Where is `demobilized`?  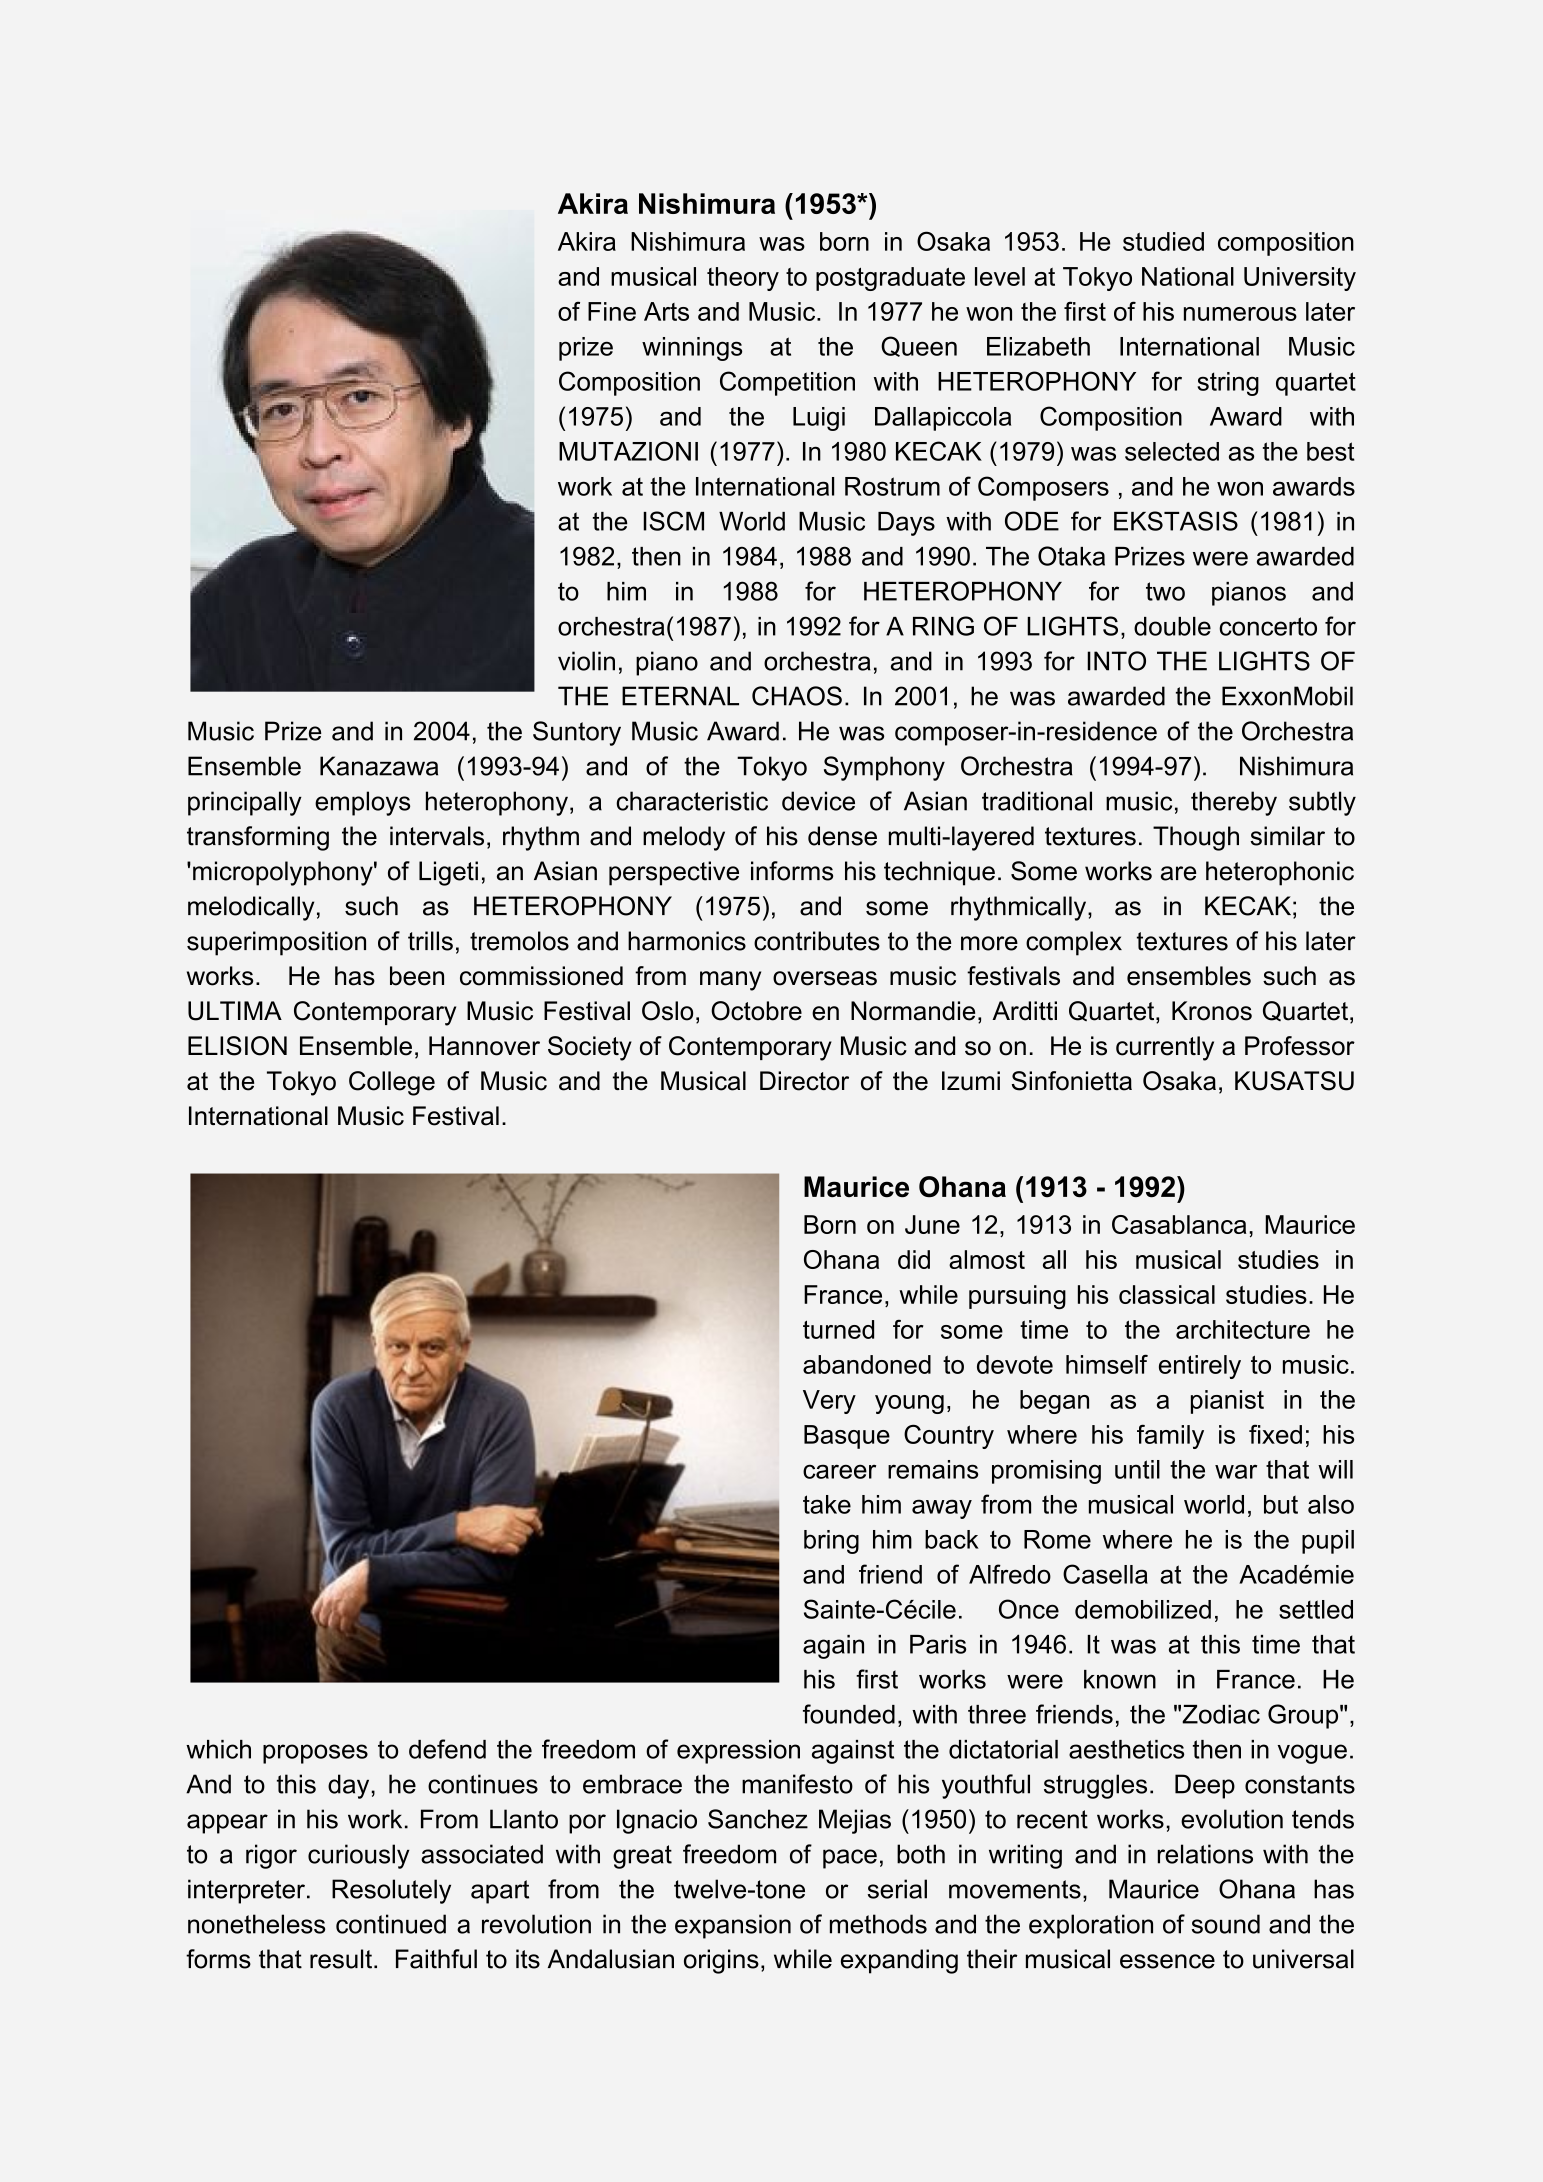
demobilized is located at coordinates (1143, 1609).
